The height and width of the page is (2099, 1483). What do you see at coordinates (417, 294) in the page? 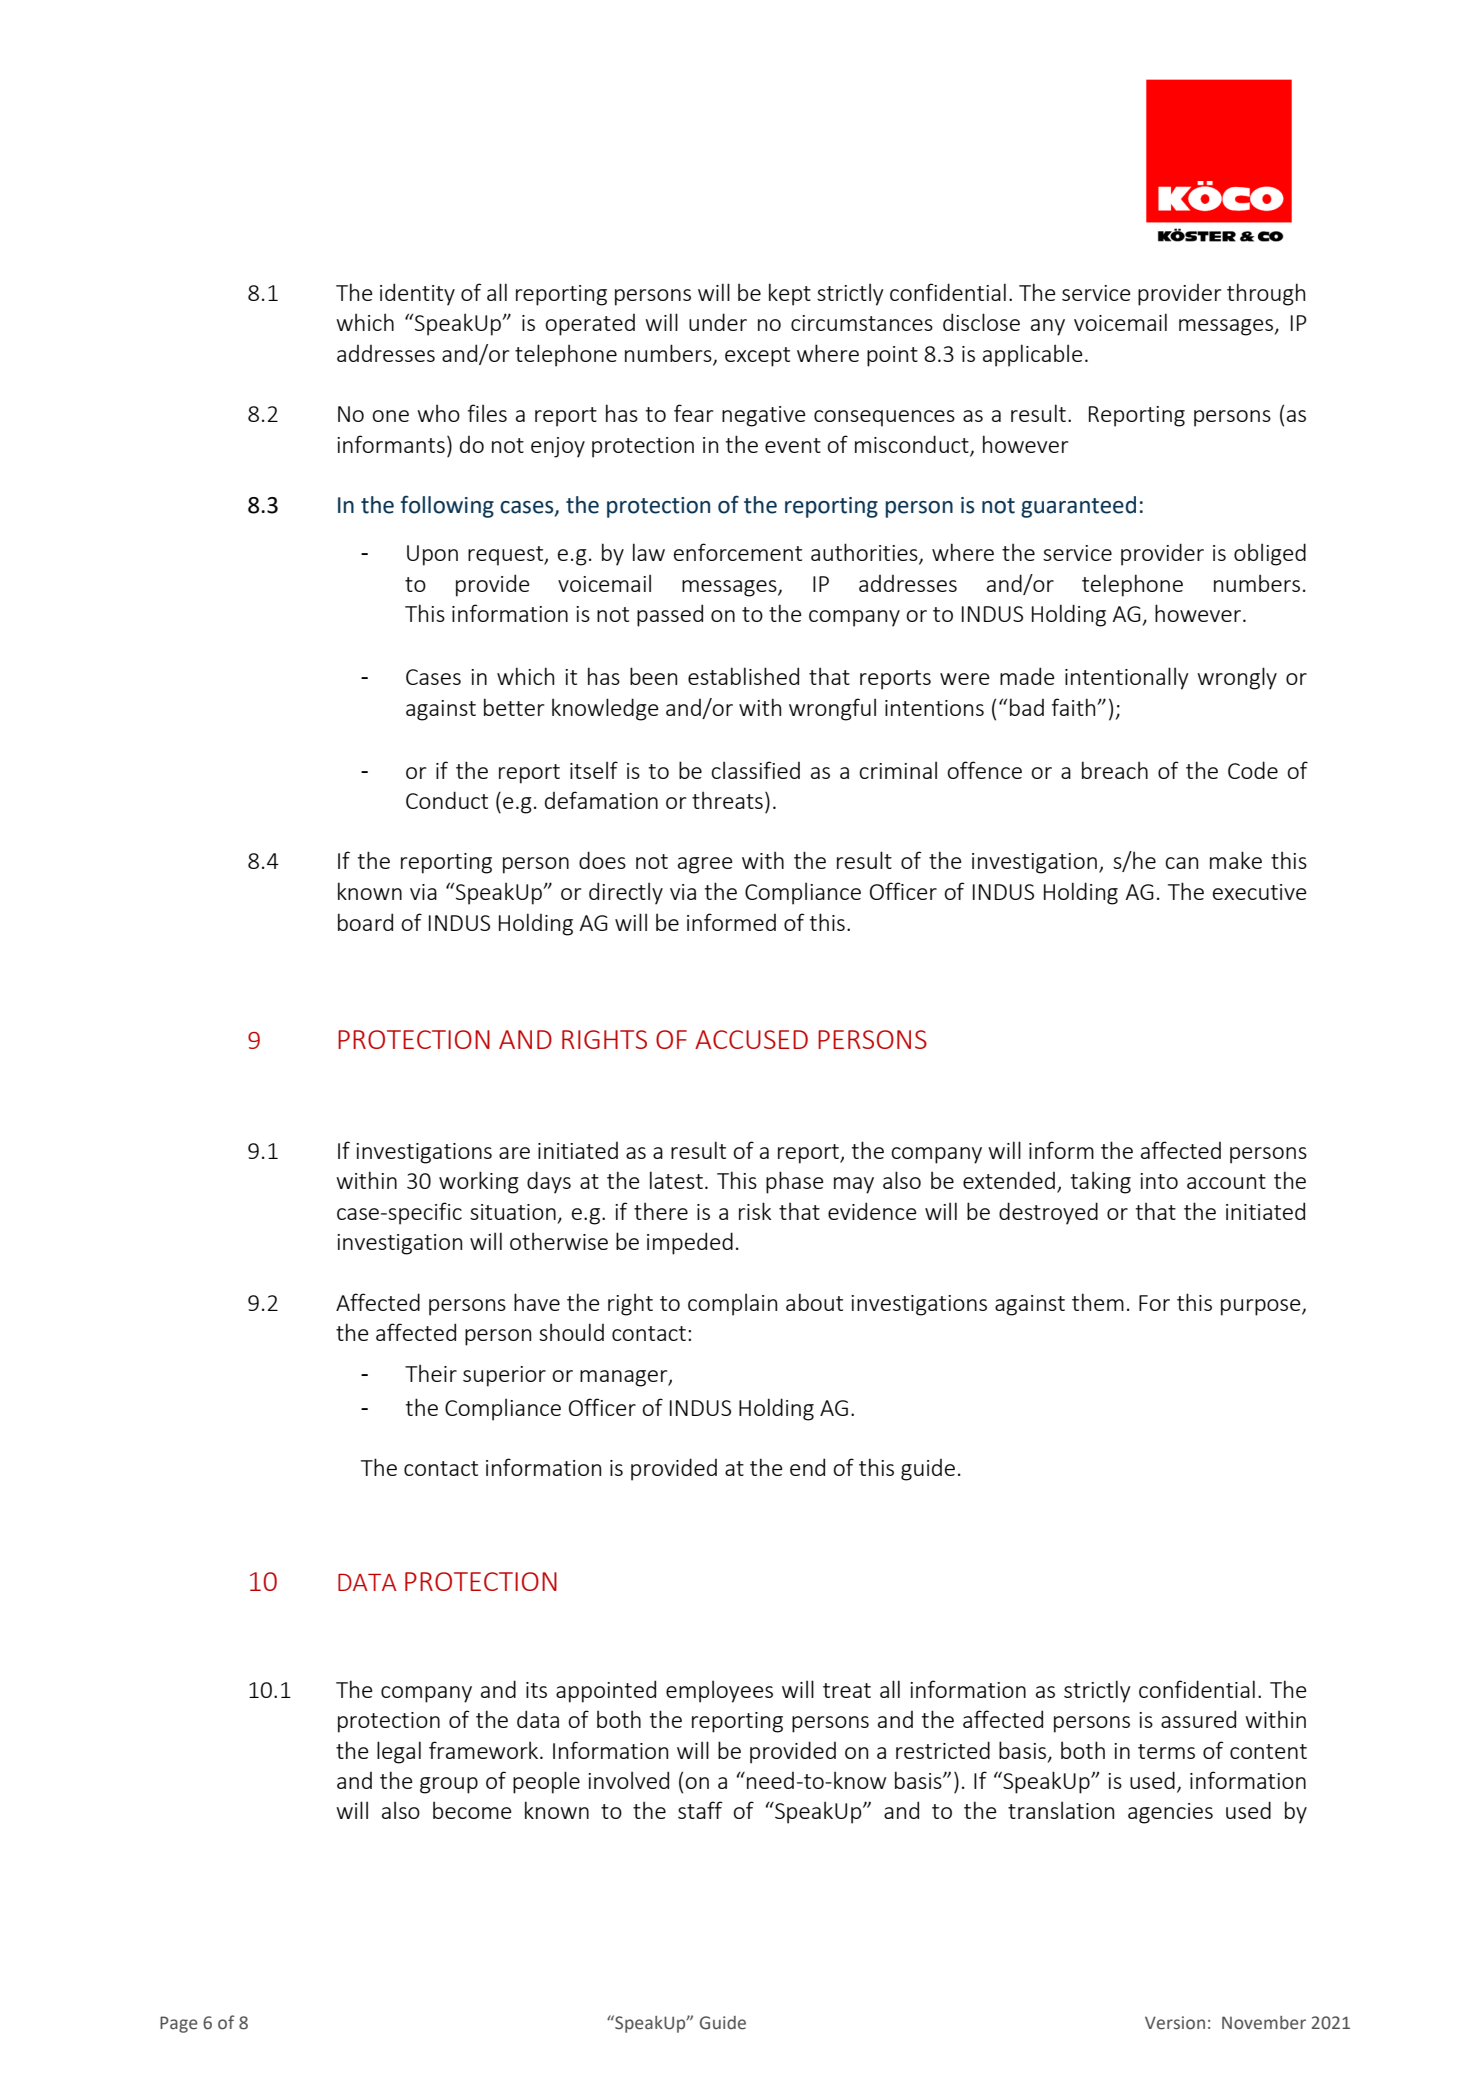
I see `identity` at bounding box center [417, 294].
